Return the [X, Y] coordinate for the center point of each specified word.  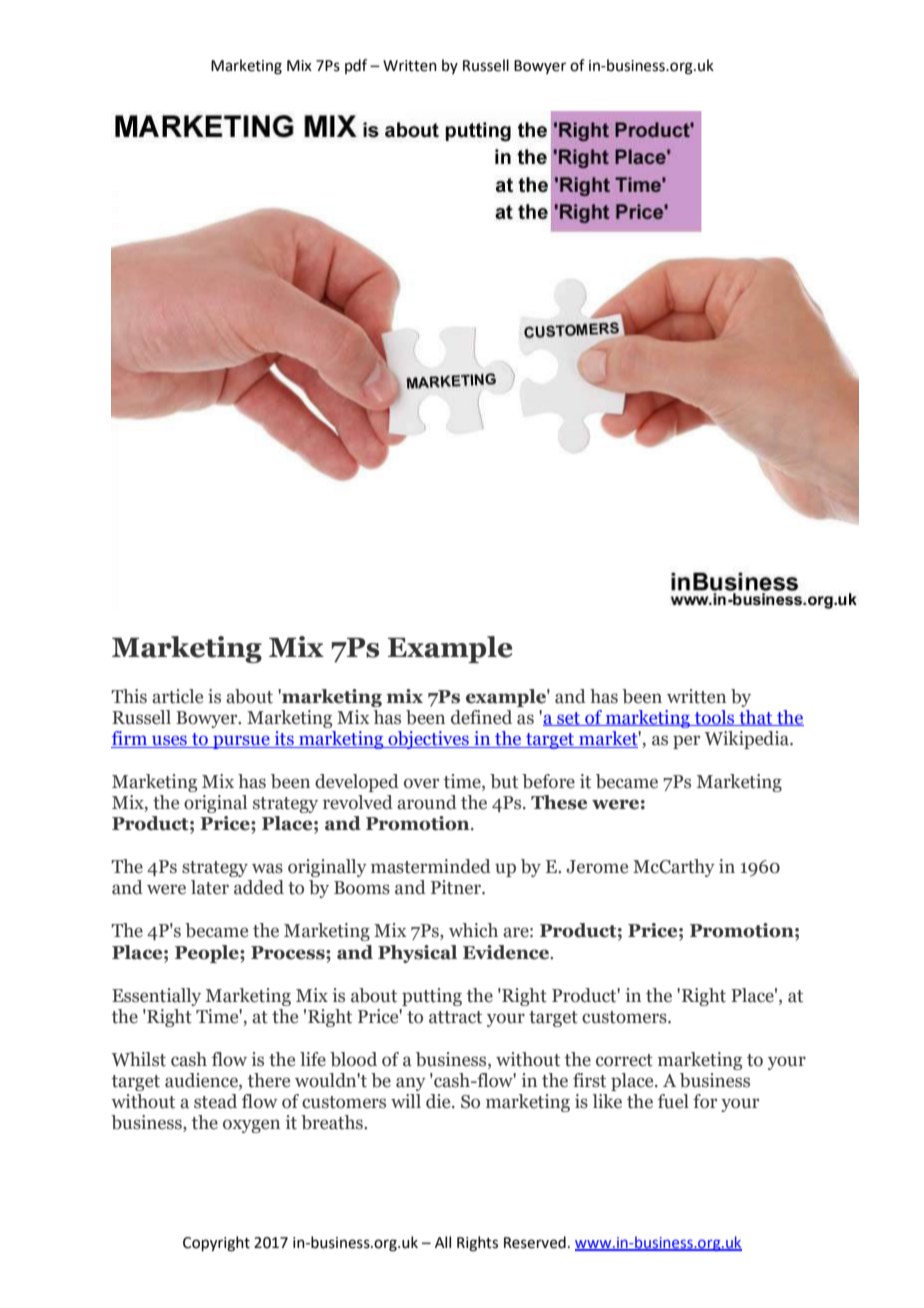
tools [715, 718]
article [177, 696]
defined [481, 717]
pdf [356, 66]
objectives [428, 740]
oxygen [251, 1126]
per [686, 742]
